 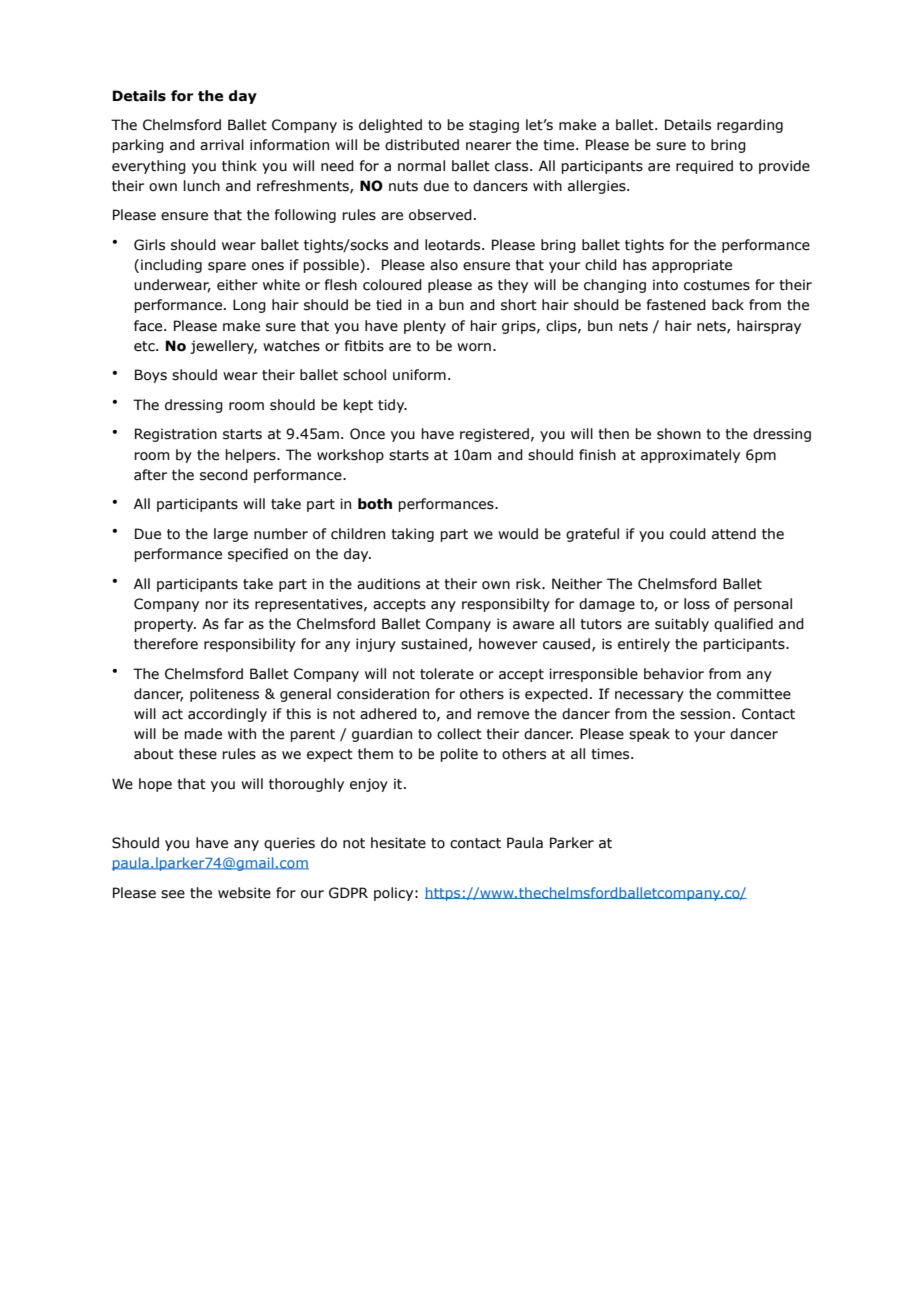 I want to click on Boys, so click(x=151, y=376).
